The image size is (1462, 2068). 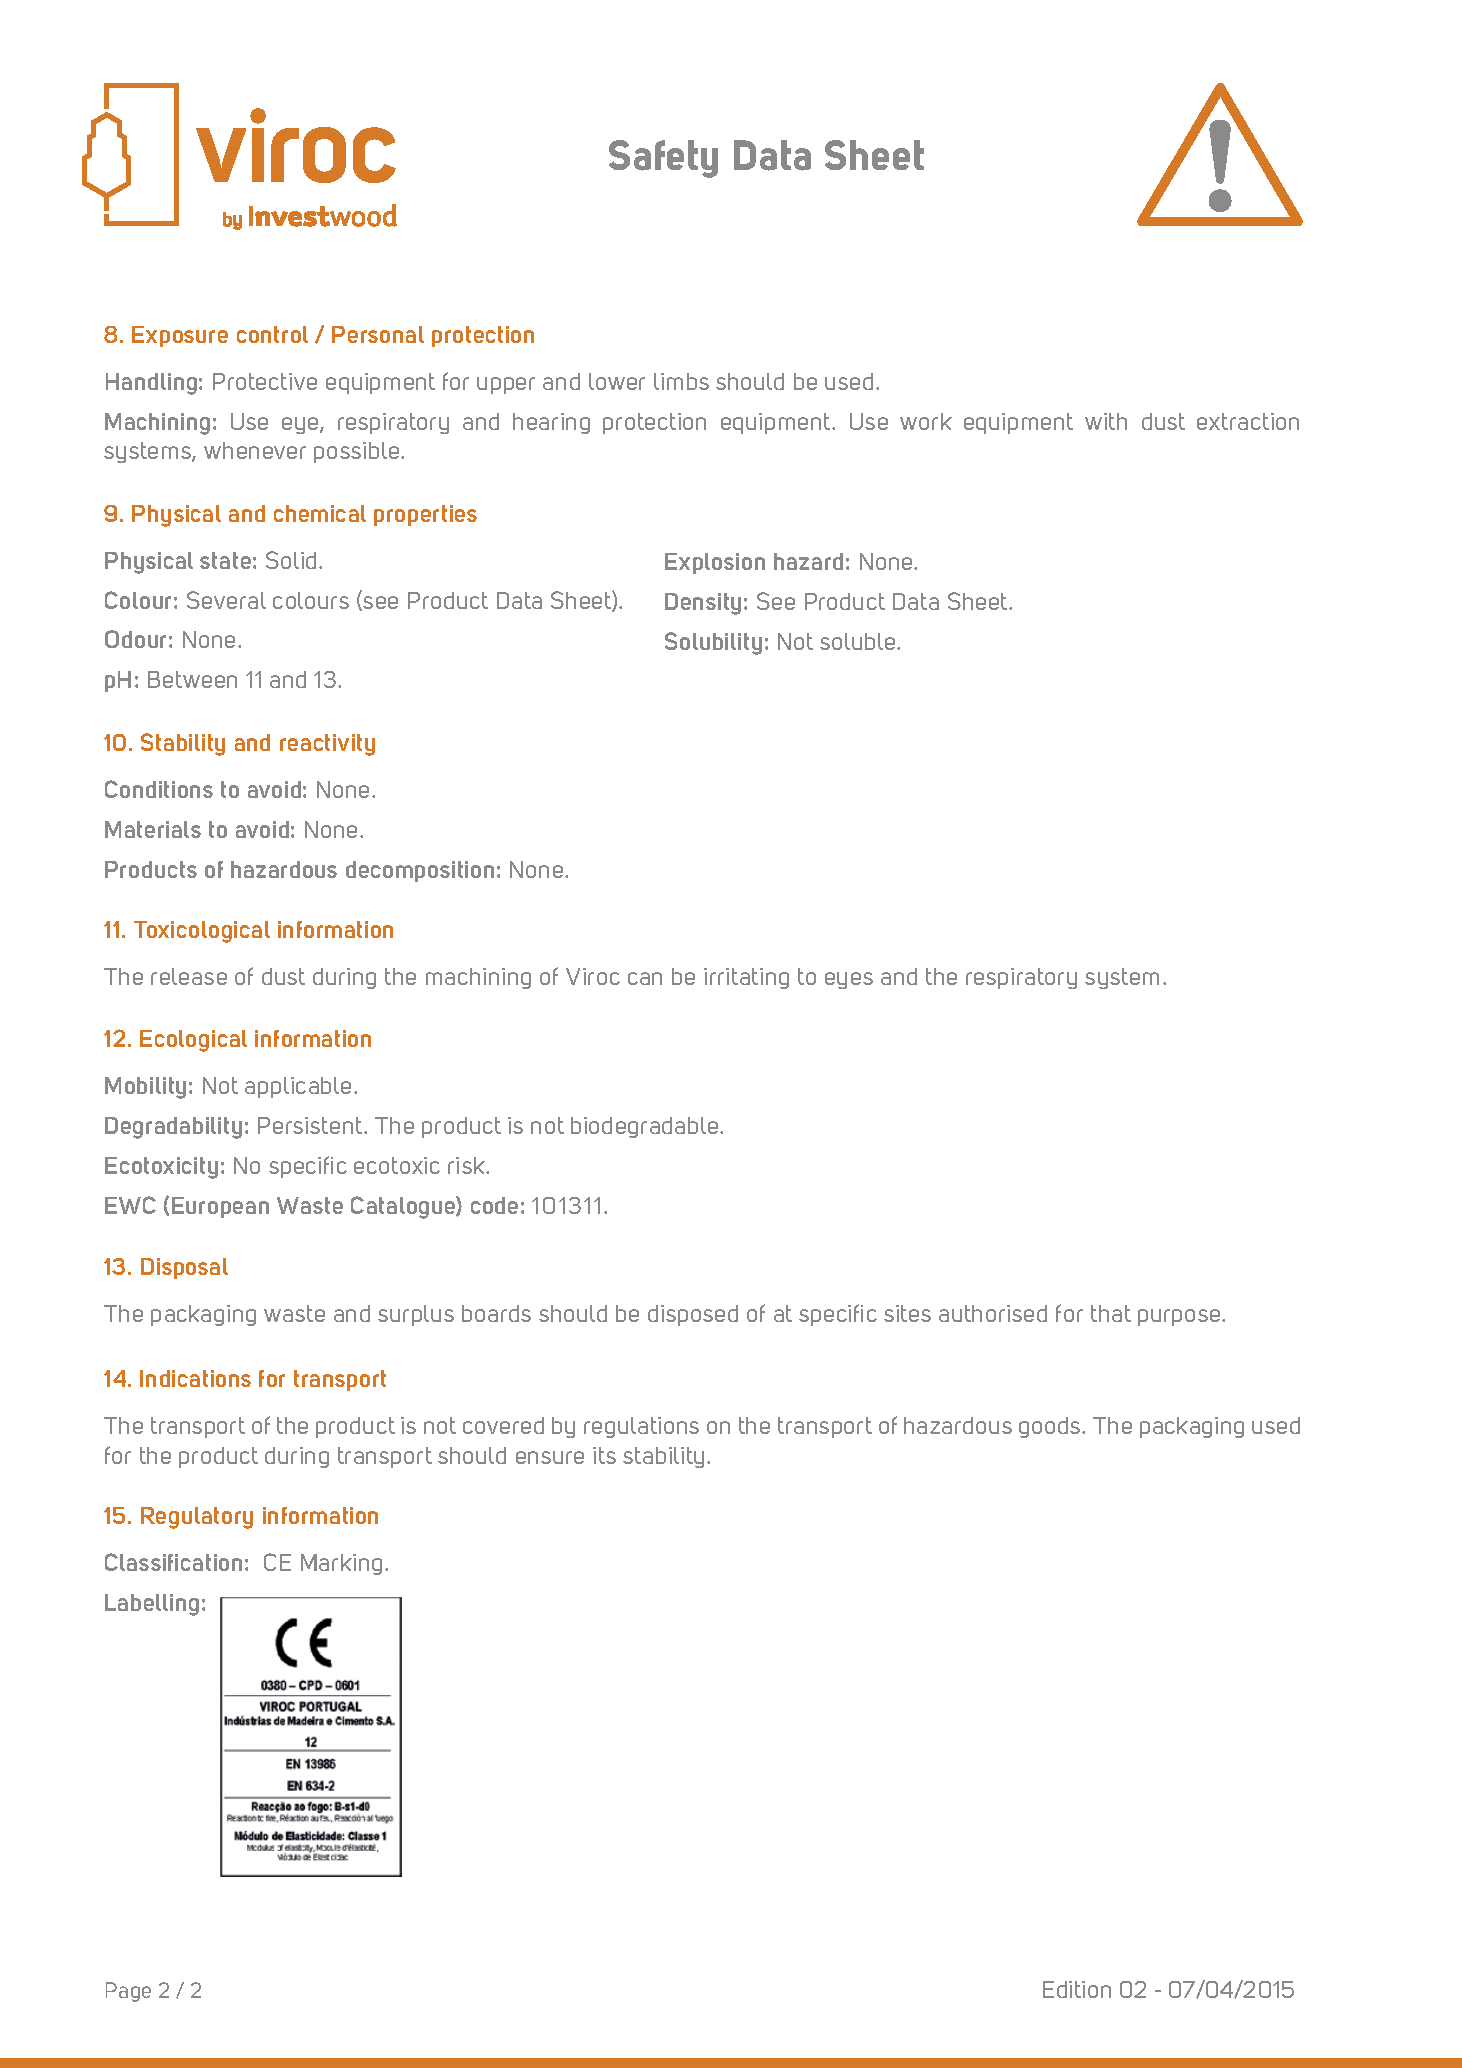 I want to click on Page, so click(x=128, y=1992).
